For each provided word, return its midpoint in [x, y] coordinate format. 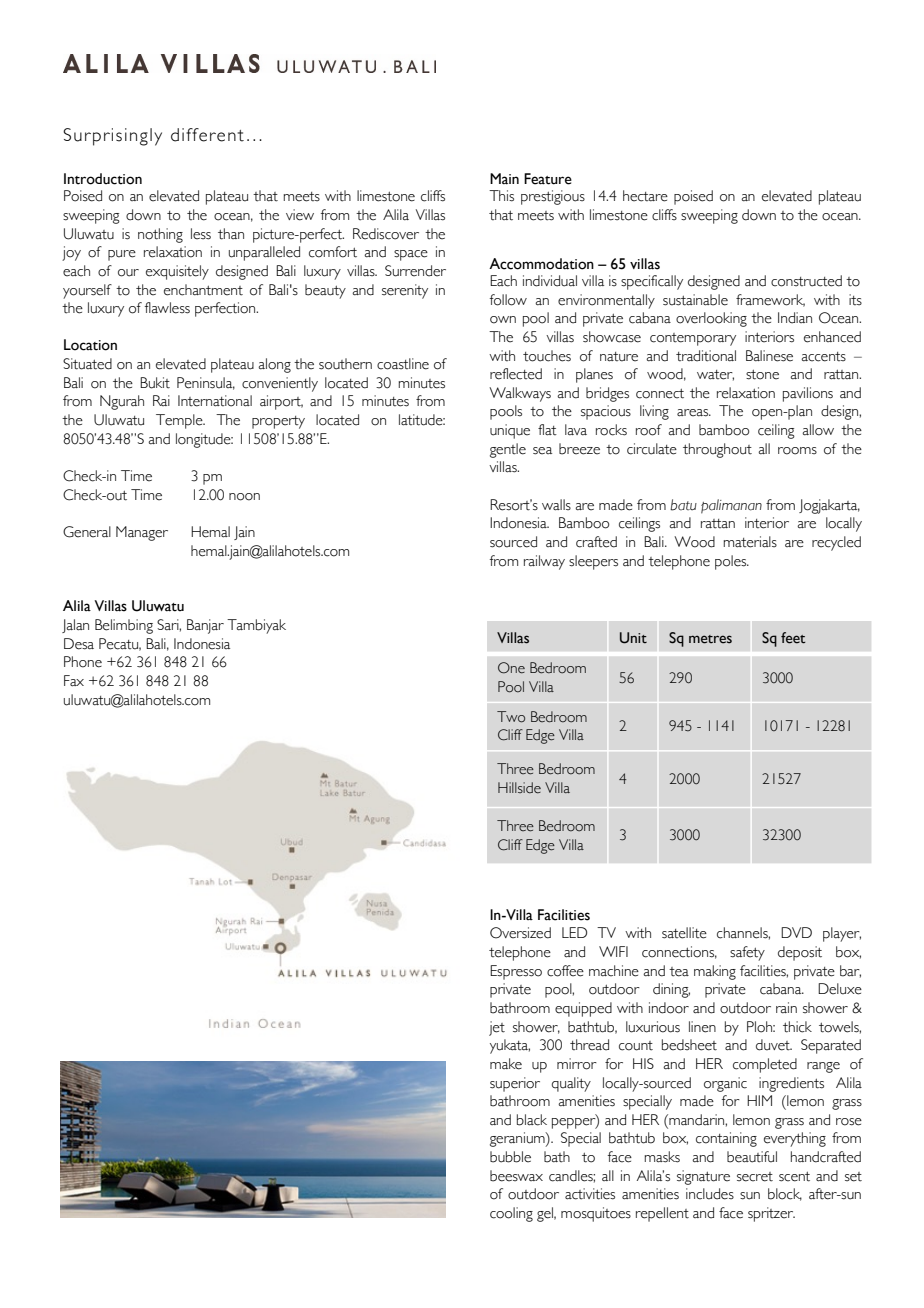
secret [755, 1177]
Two [511, 717]
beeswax [516, 1176]
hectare [645, 196]
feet [793, 638]
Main [504, 179]
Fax [74, 681]
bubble [510, 1157]
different [207, 135]
